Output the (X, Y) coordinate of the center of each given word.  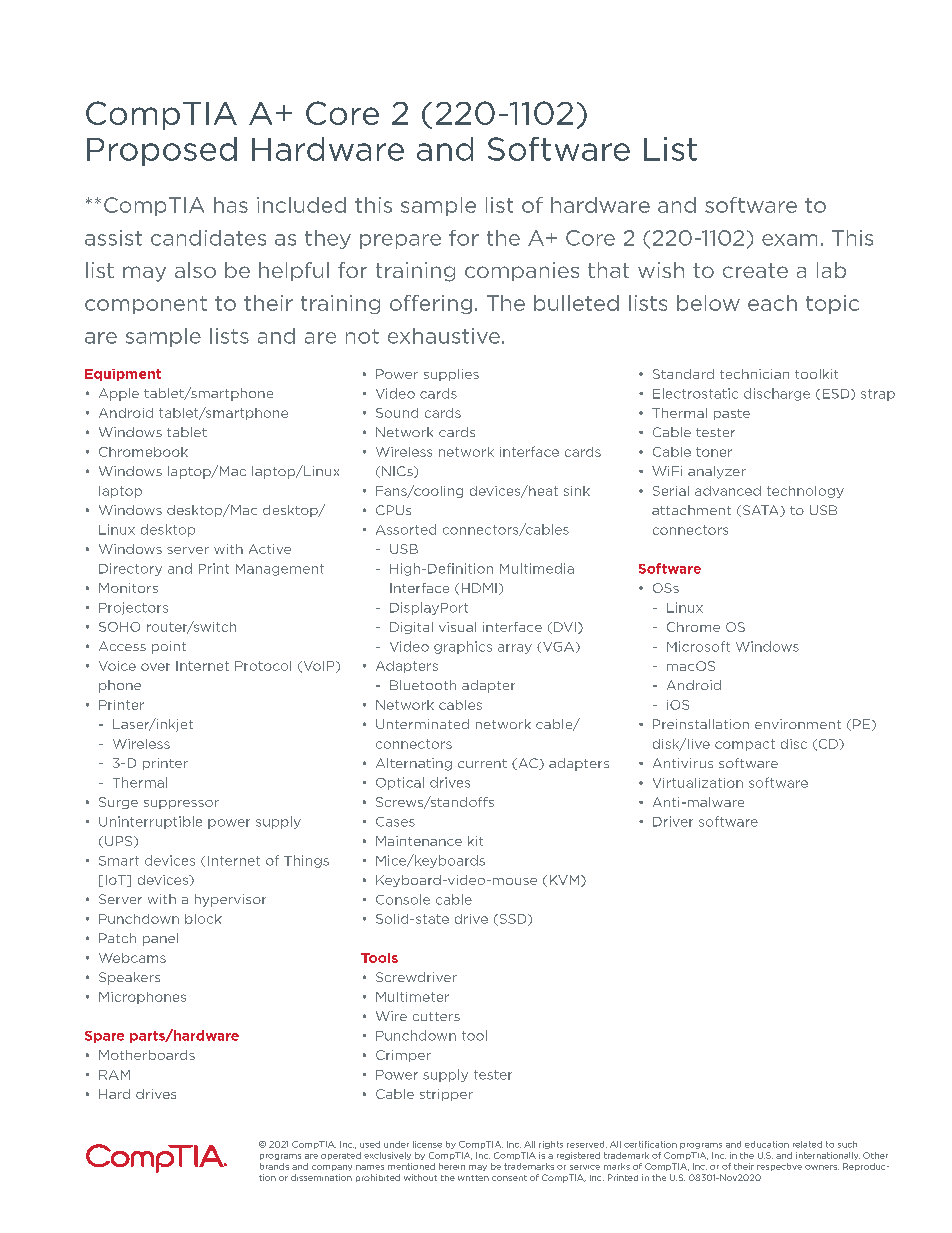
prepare (400, 241)
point (169, 647)
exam (789, 240)
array (515, 649)
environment (798, 724)
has (231, 205)
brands (274, 1166)
